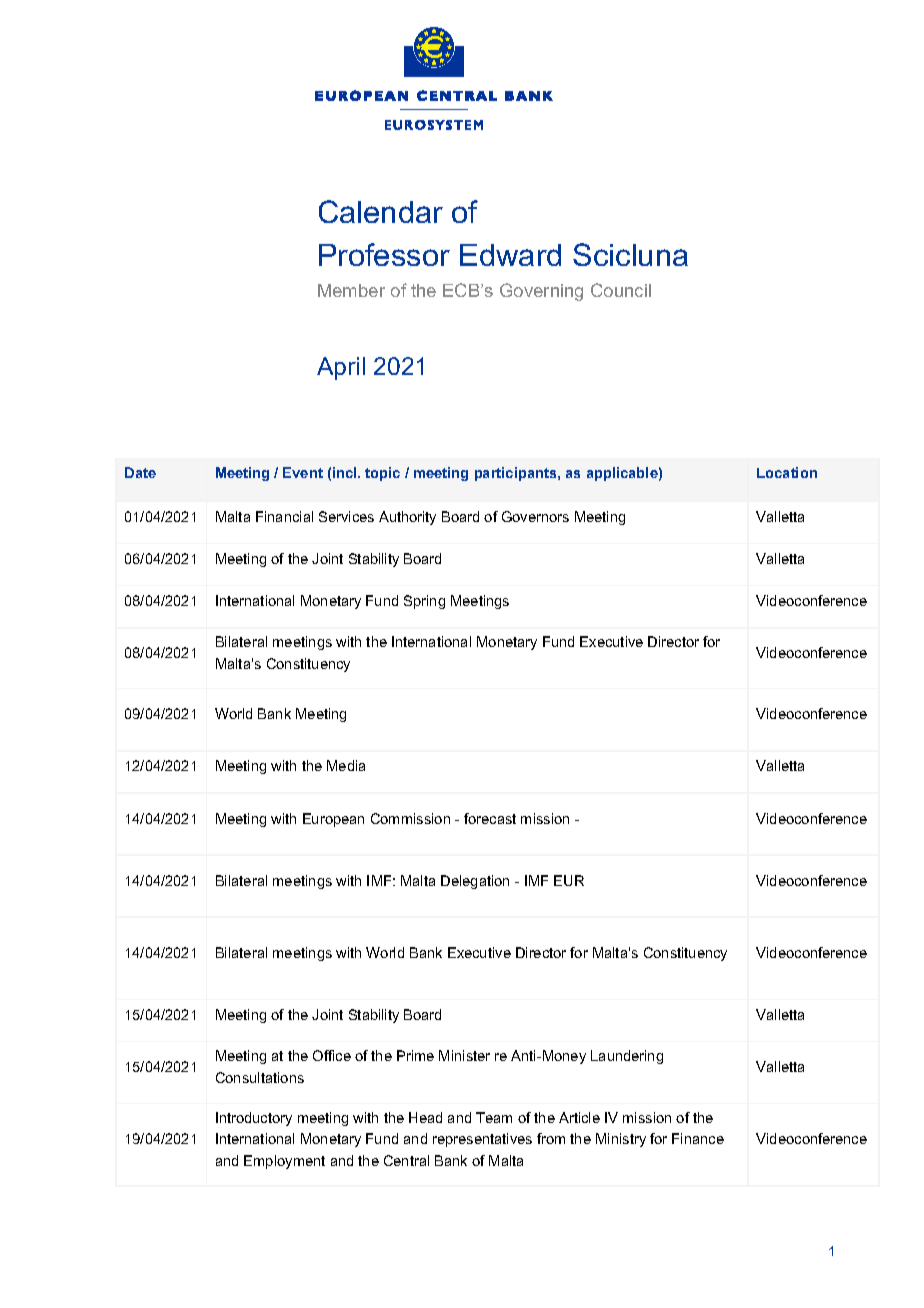 Image resolution: width=924 pixels, height=1308 pixels. I want to click on Council, so click(621, 290).
